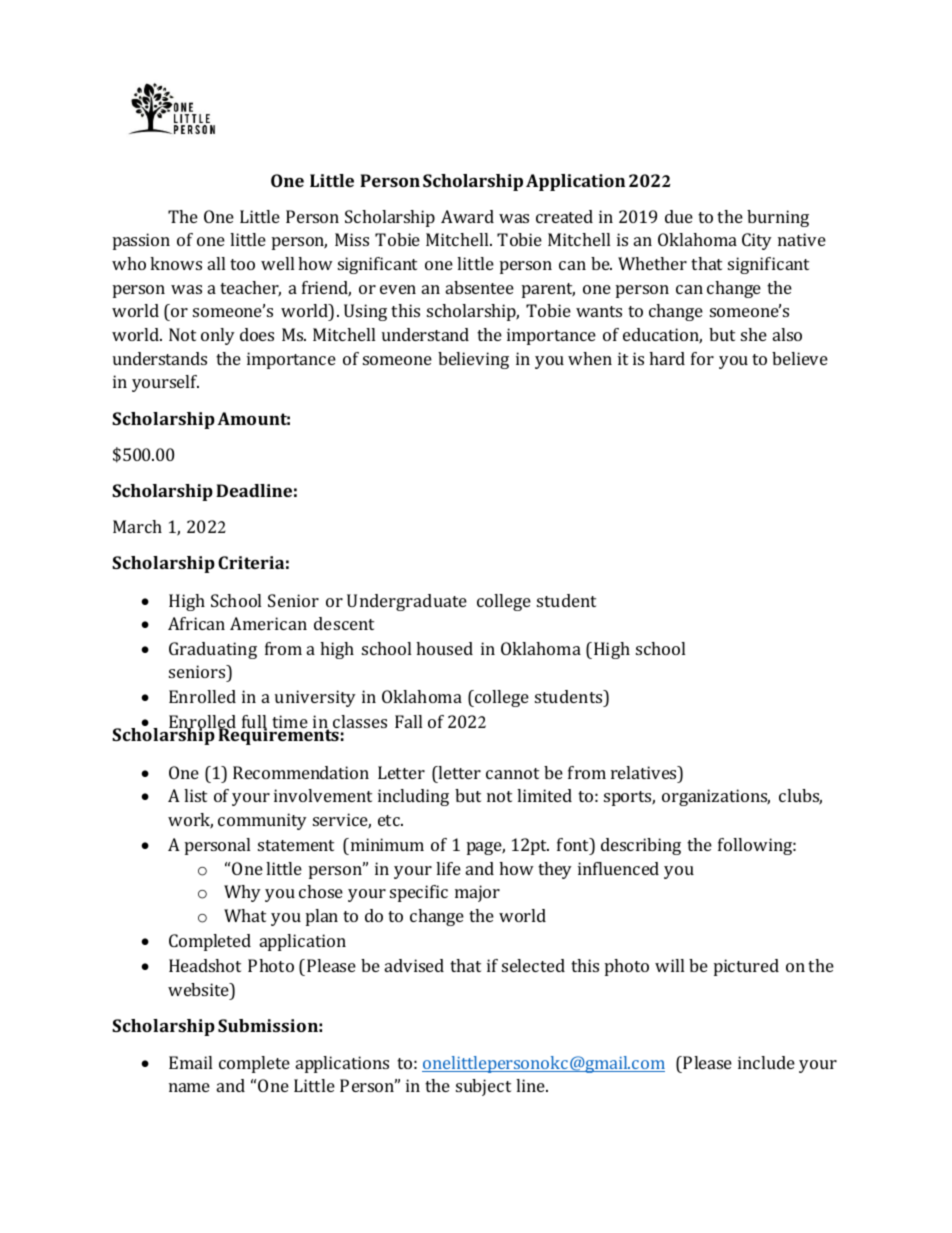 This screenshot has width=952, height=1233. What do you see at coordinates (716, 797) in the screenshot?
I see `organizations` at bounding box center [716, 797].
